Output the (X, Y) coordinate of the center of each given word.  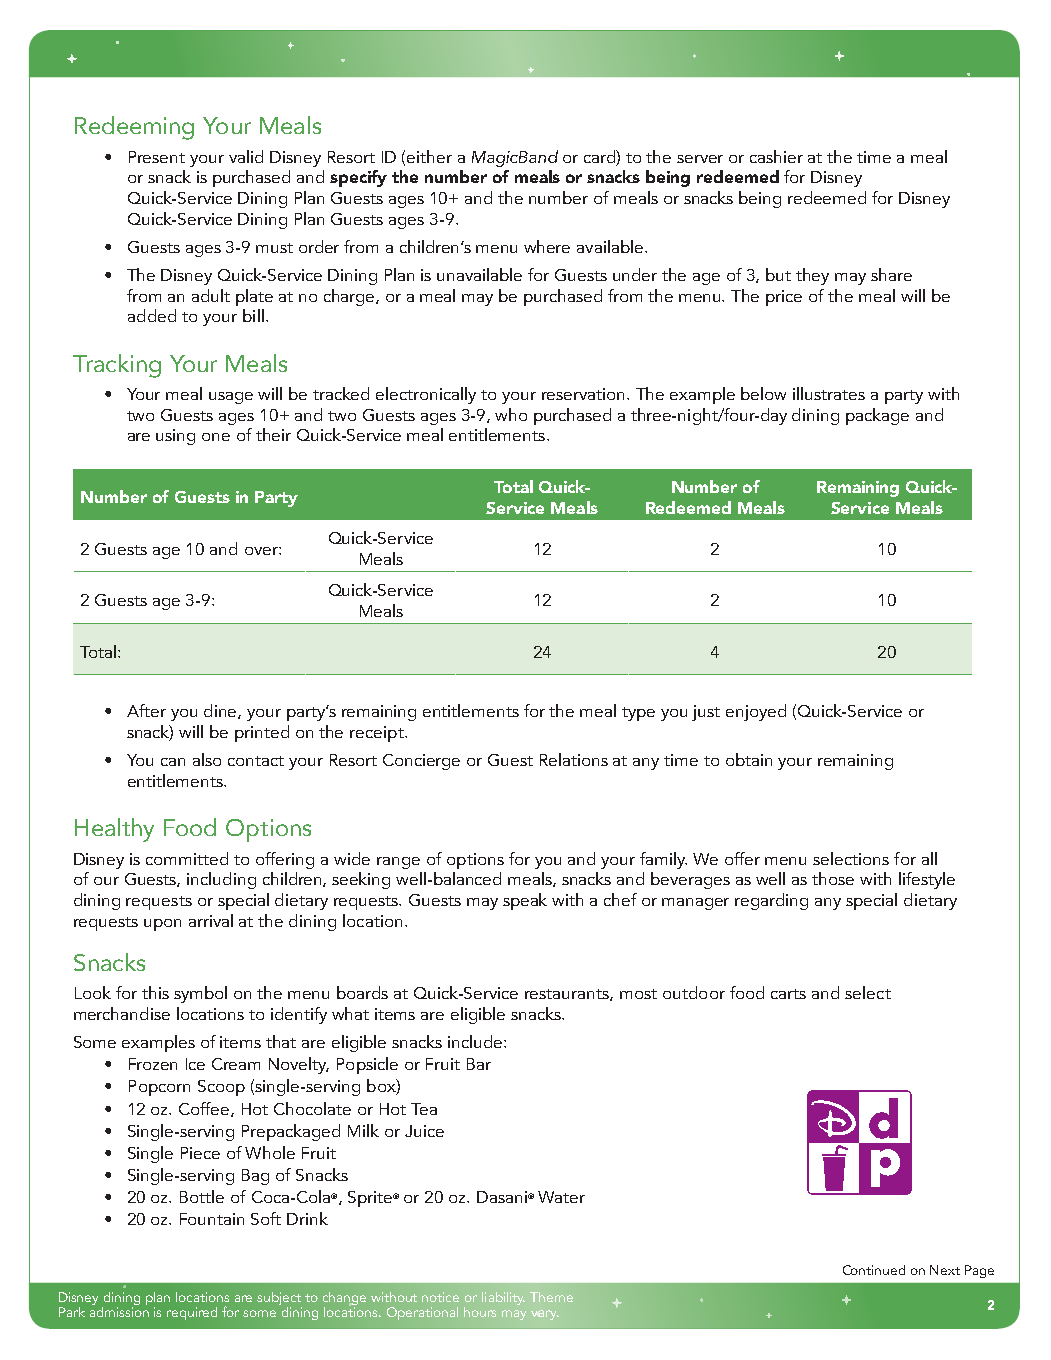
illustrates (829, 393)
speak (525, 901)
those (833, 878)
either (429, 156)
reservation (585, 394)
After (146, 710)
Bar (479, 1064)
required (192, 1313)
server (700, 159)
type (638, 714)
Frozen (153, 1064)
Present (157, 157)
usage (231, 398)
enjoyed (756, 712)
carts (788, 994)
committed (187, 858)
